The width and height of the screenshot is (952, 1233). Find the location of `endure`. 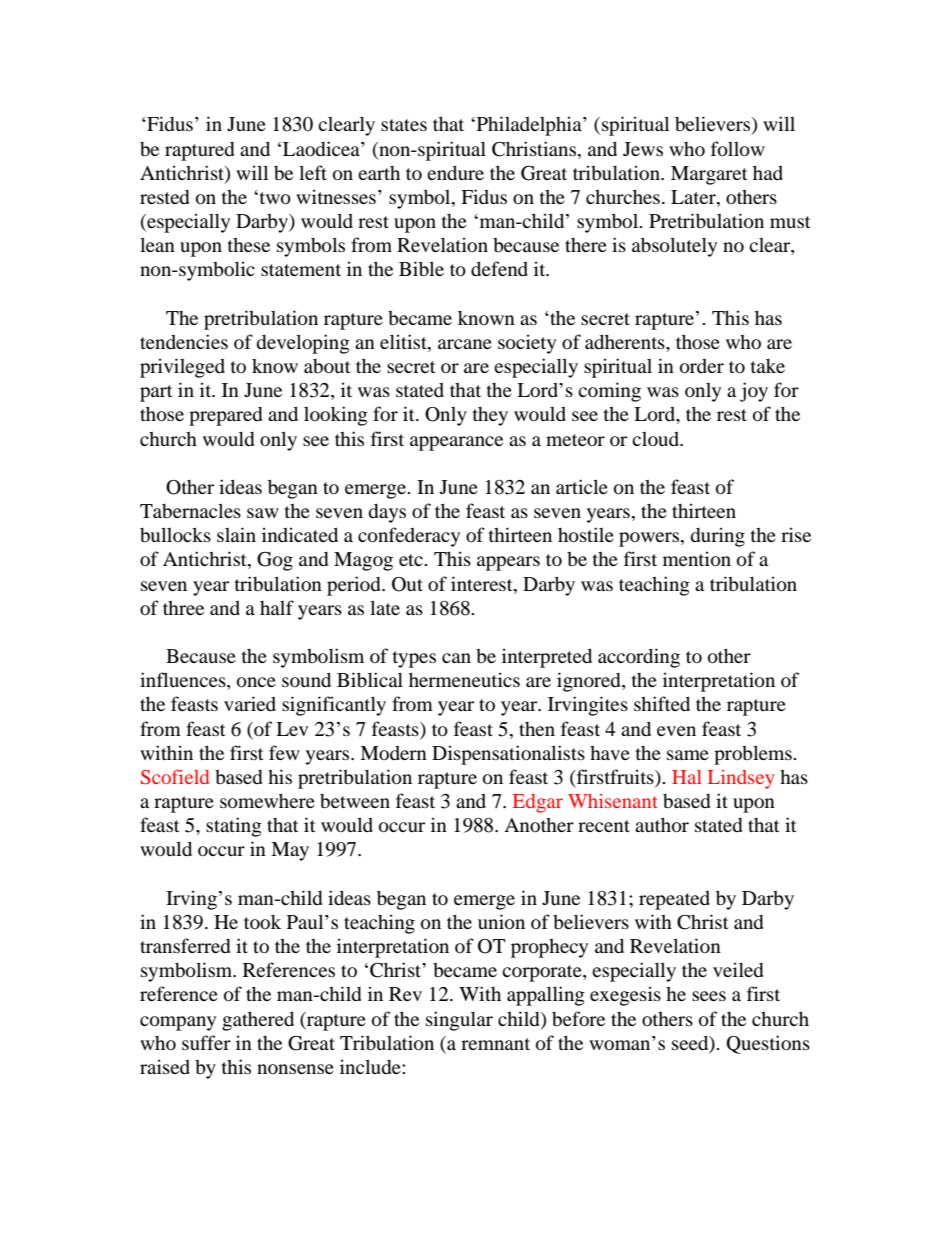

endure is located at coordinates (455, 172).
